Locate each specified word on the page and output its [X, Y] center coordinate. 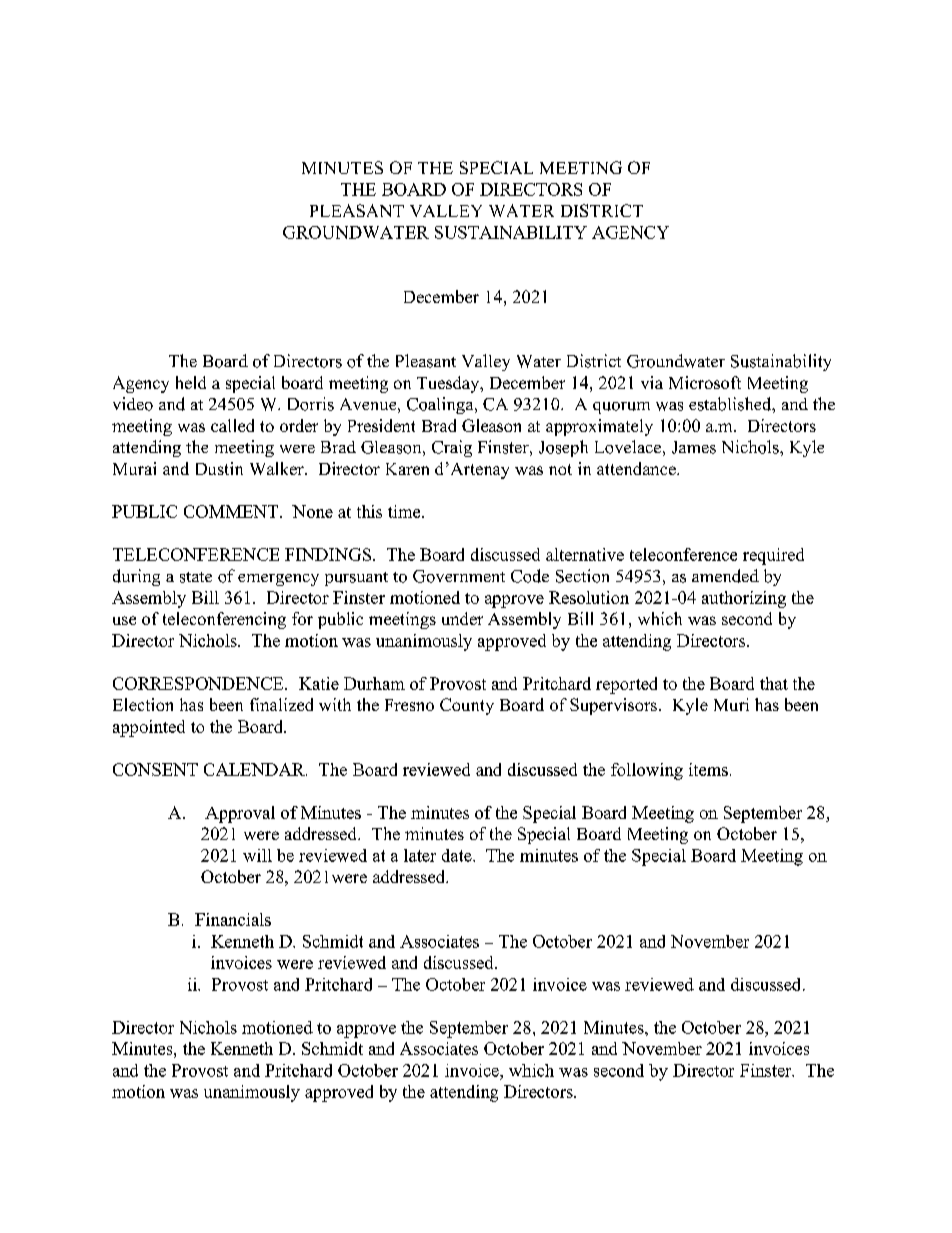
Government [459, 576]
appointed [149, 728]
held [191, 382]
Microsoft [705, 382]
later [420, 855]
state [196, 577]
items [708, 769]
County [467, 706]
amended [725, 576]
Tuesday [449, 384]
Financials [233, 919]
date [458, 855]
